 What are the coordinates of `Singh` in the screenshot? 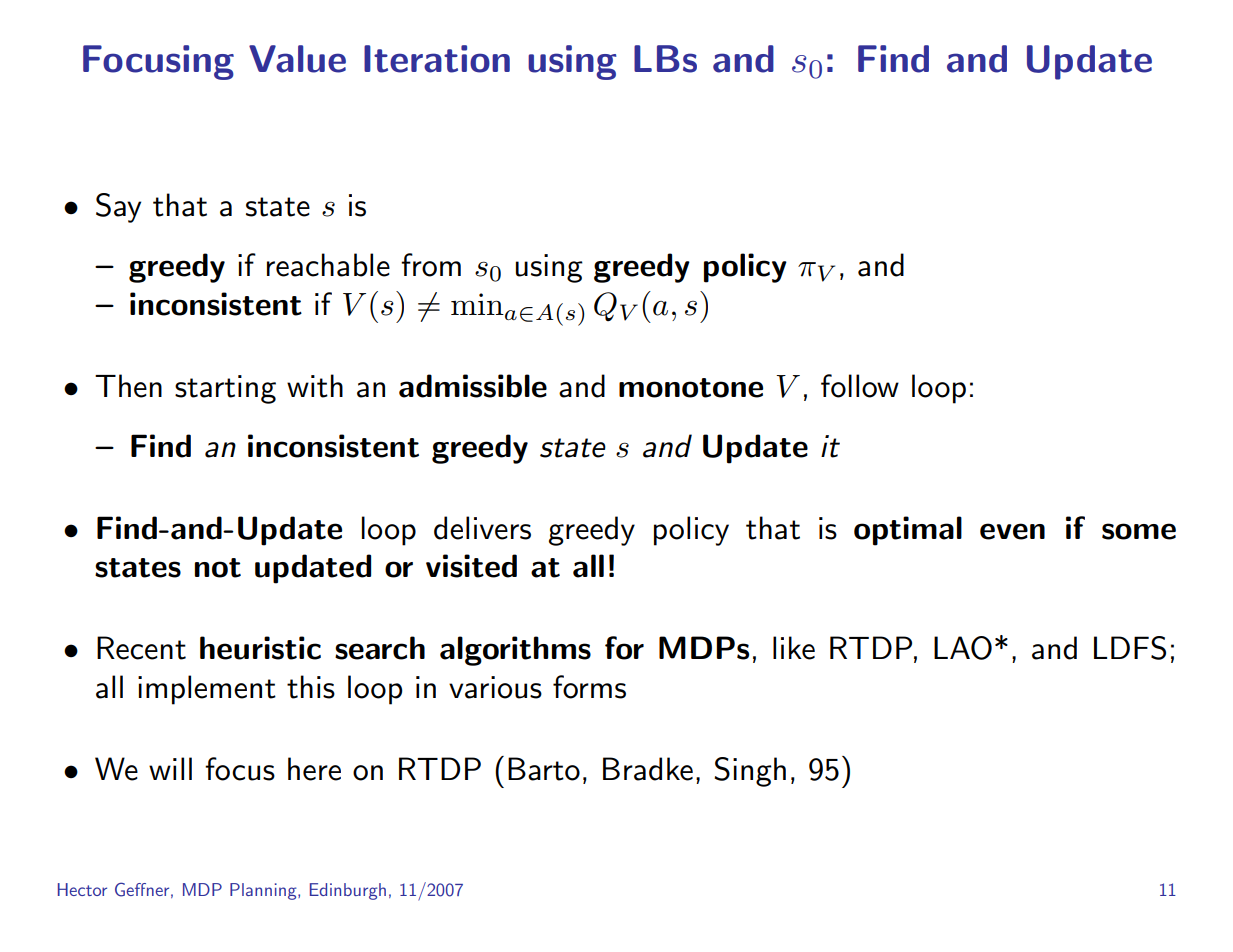 It's located at (750, 772).
